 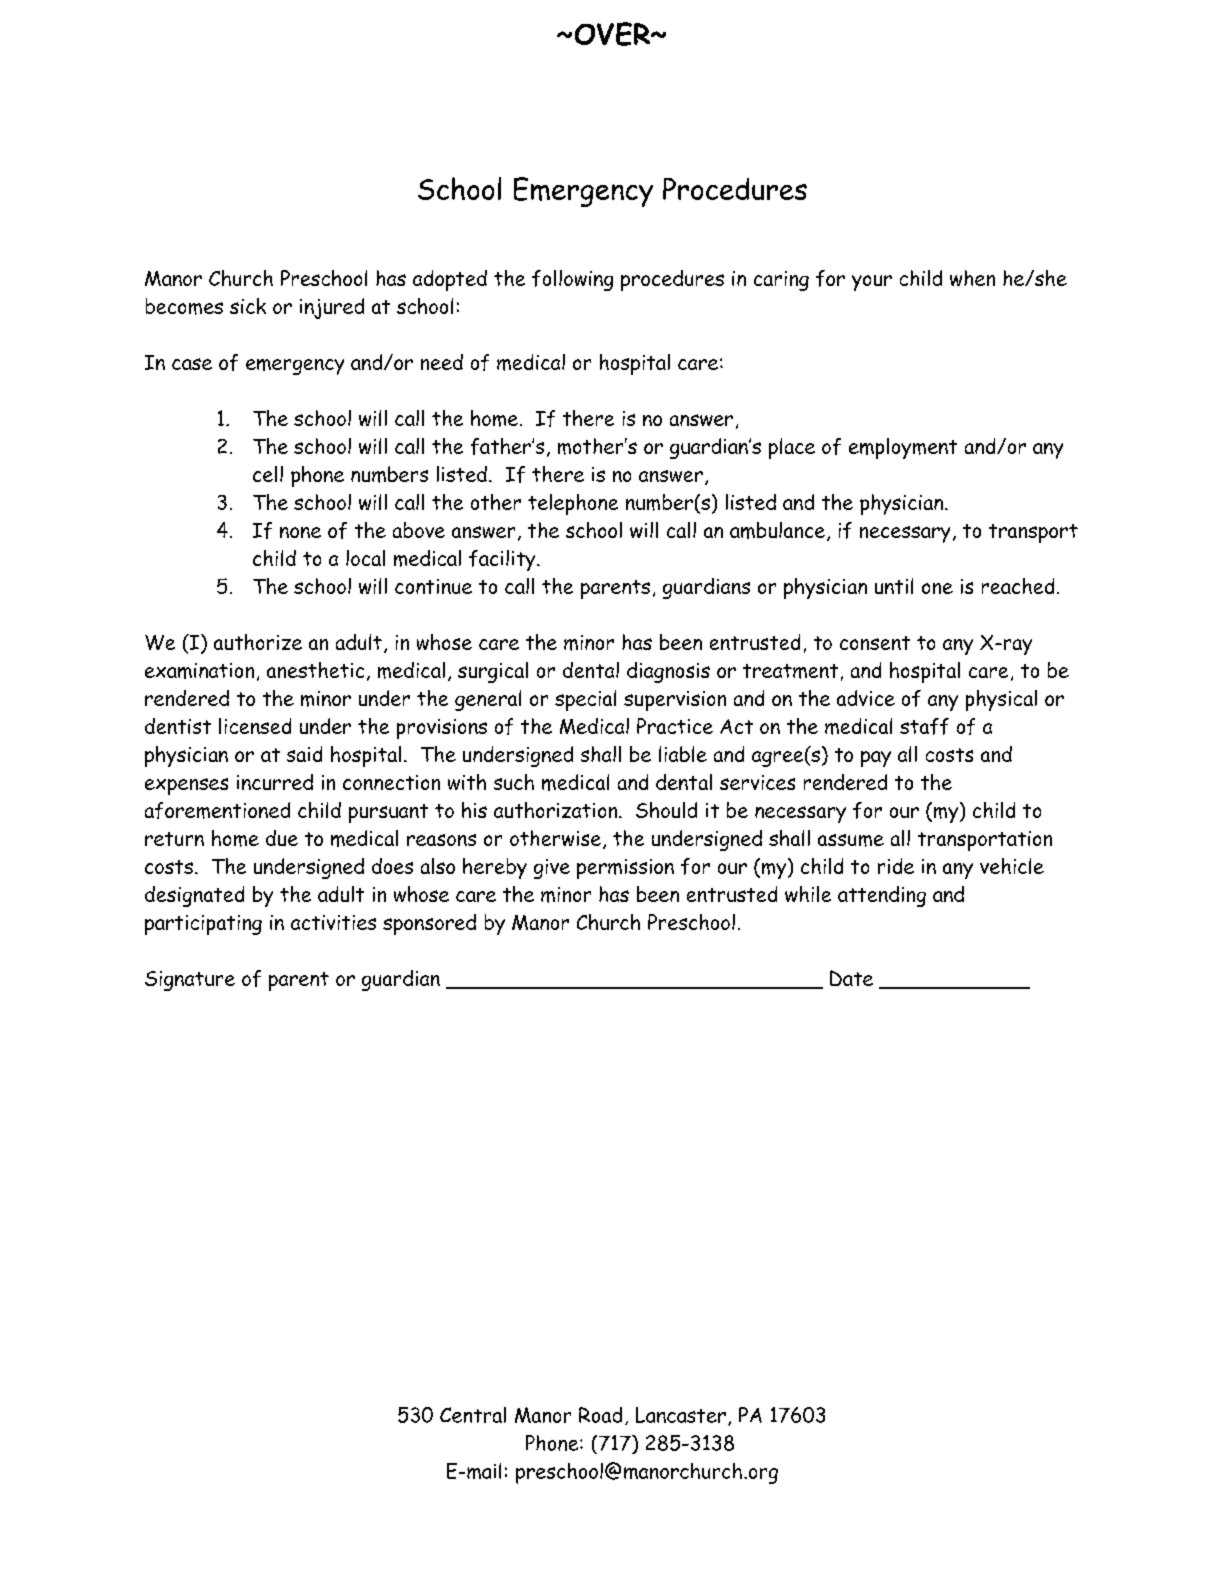 I want to click on sponsored, so click(x=429, y=924).
